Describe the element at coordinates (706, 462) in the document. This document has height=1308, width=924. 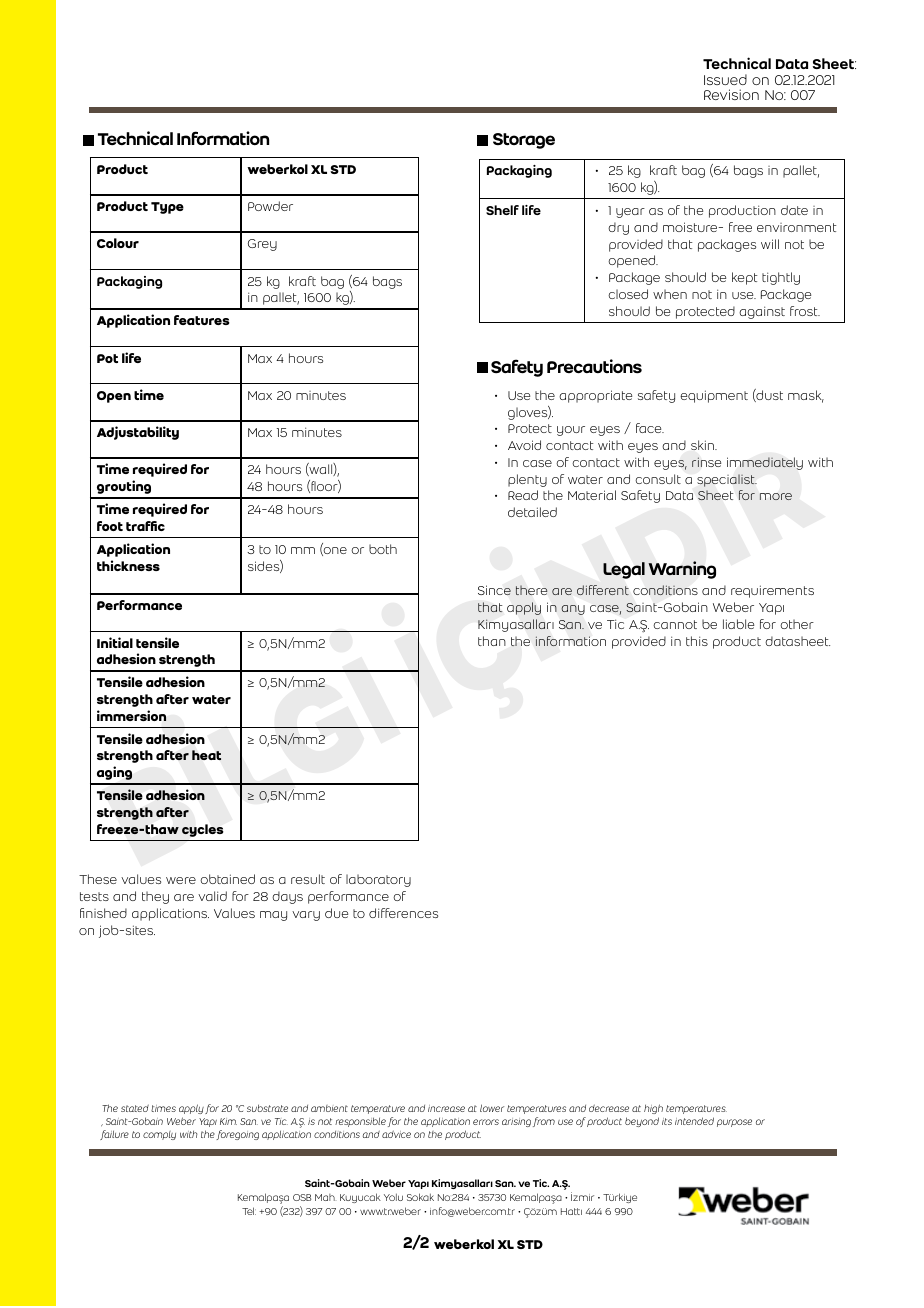
I see `rinse` at that location.
